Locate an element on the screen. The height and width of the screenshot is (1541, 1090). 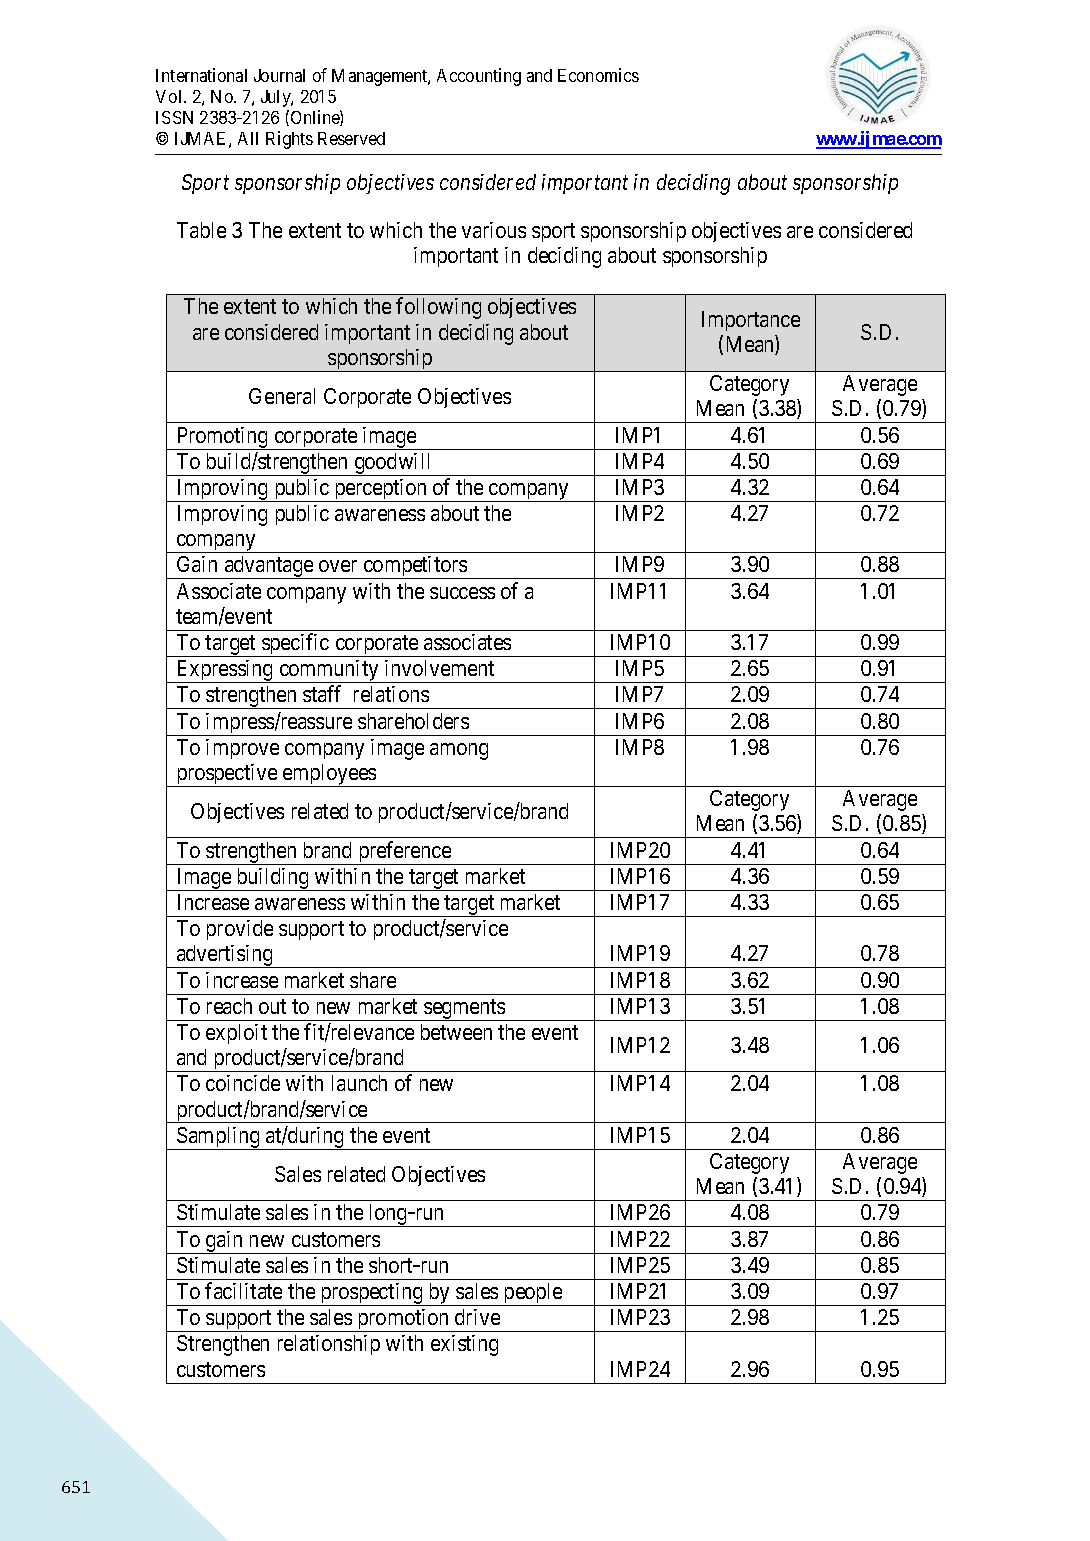
drive is located at coordinates (477, 1317).
